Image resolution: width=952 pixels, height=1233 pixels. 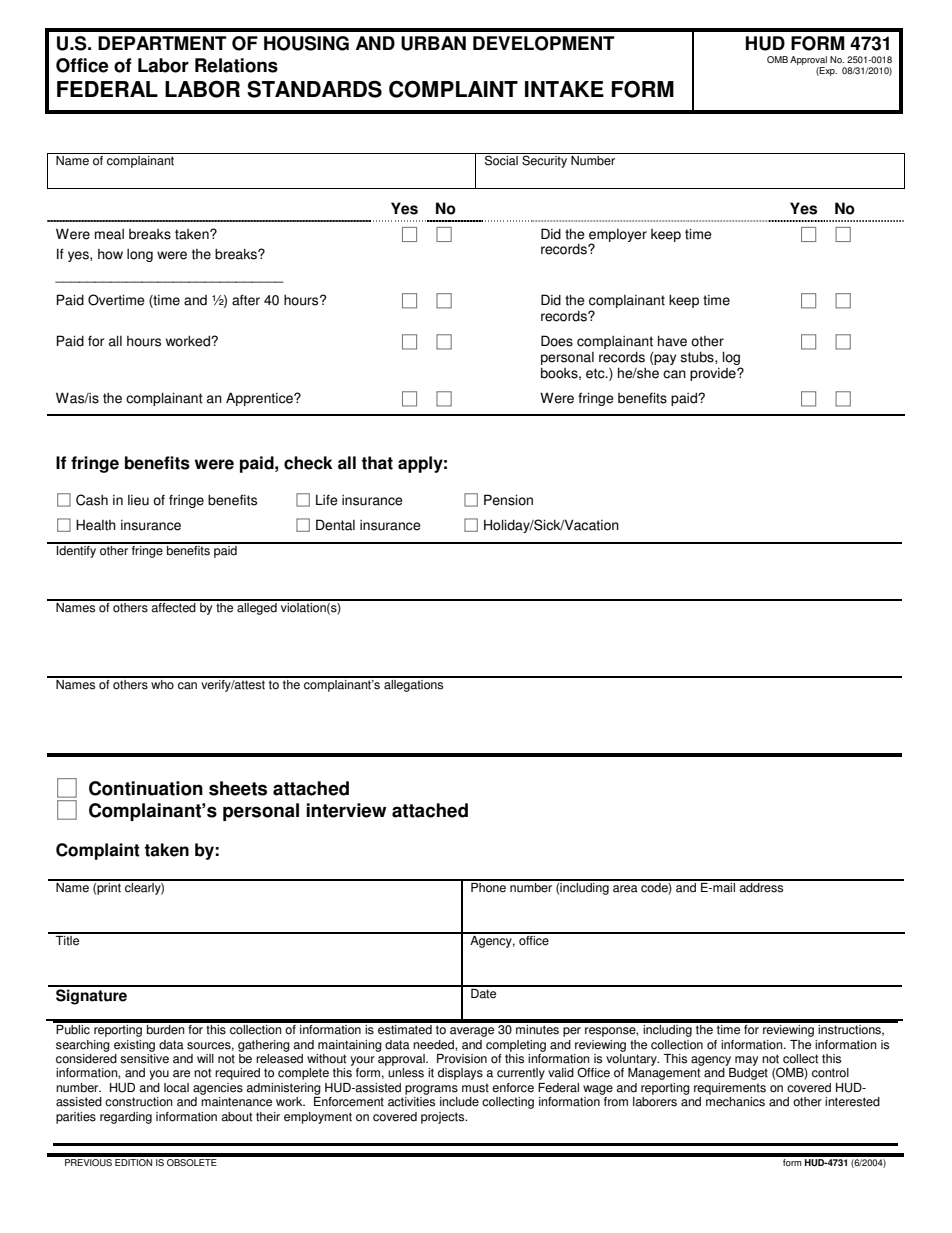 What do you see at coordinates (414, 684) in the page?
I see `allegations` at bounding box center [414, 684].
